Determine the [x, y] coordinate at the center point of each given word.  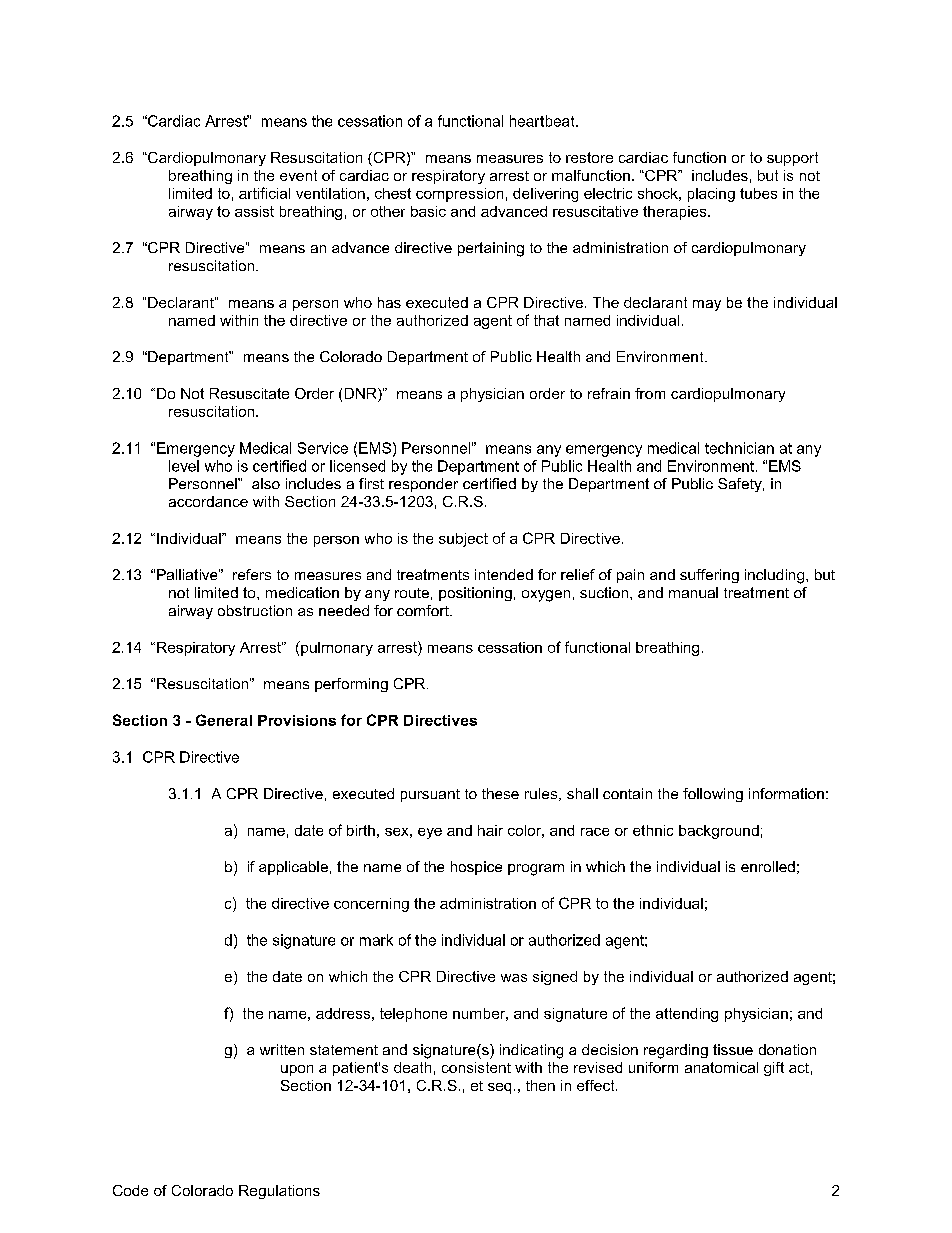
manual [693, 592]
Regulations [279, 1192]
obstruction [255, 610]
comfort [424, 610]
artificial [264, 193]
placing [711, 195]
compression [459, 195]
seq [499, 1088]
